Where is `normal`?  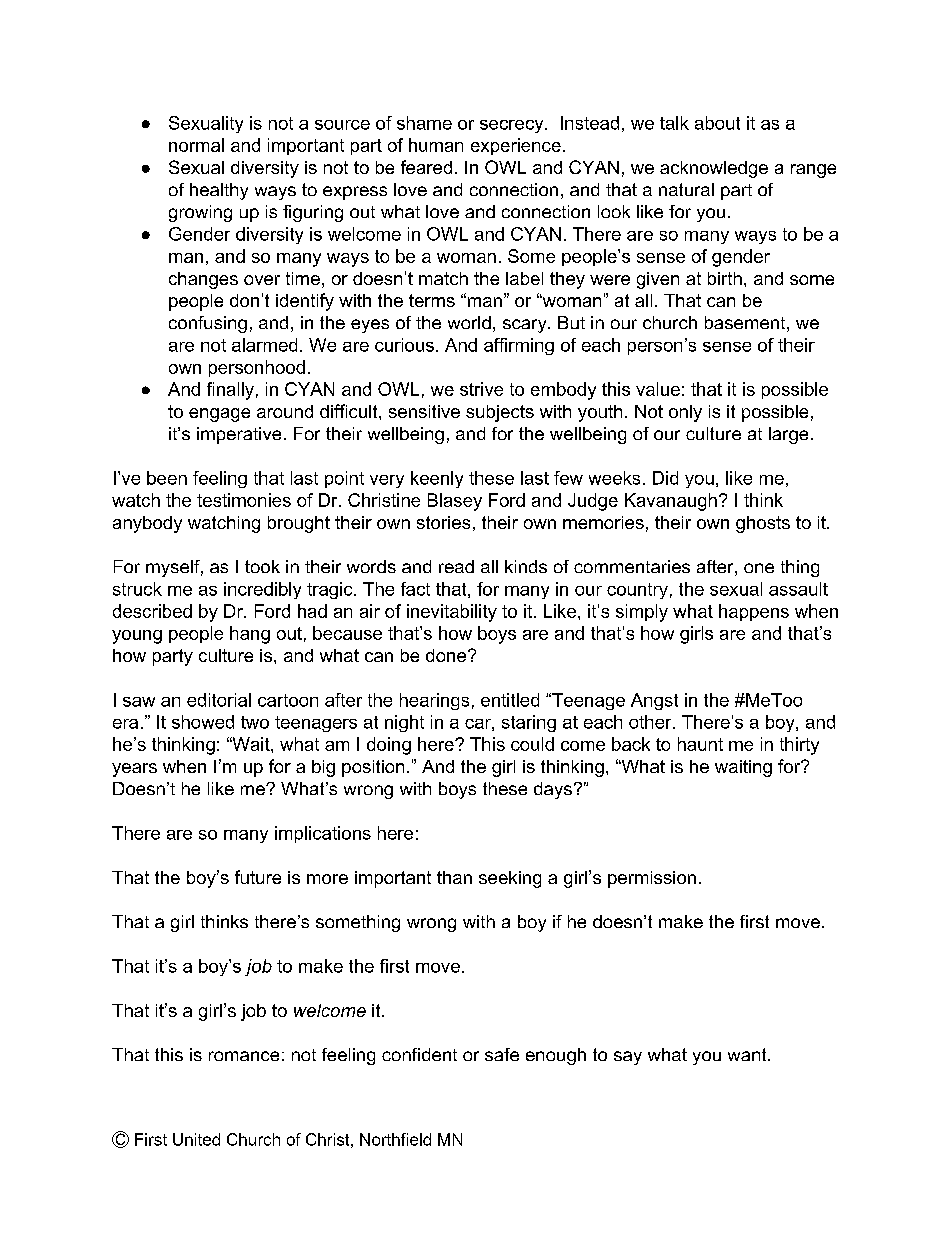
normal is located at coordinates (196, 145).
